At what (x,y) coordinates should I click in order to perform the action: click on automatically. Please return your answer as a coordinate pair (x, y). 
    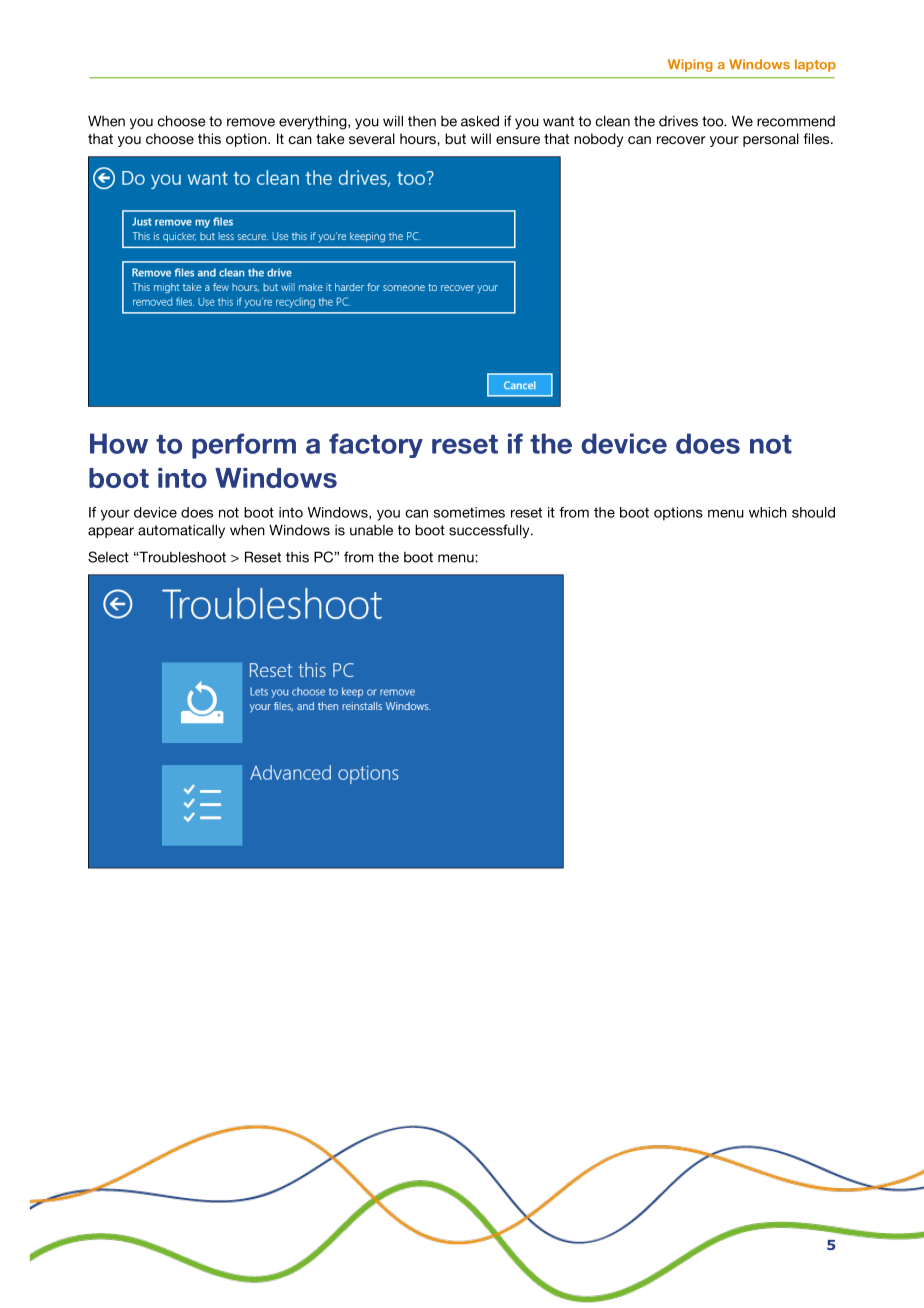
    Looking at the image, I should click on (181, 531).
